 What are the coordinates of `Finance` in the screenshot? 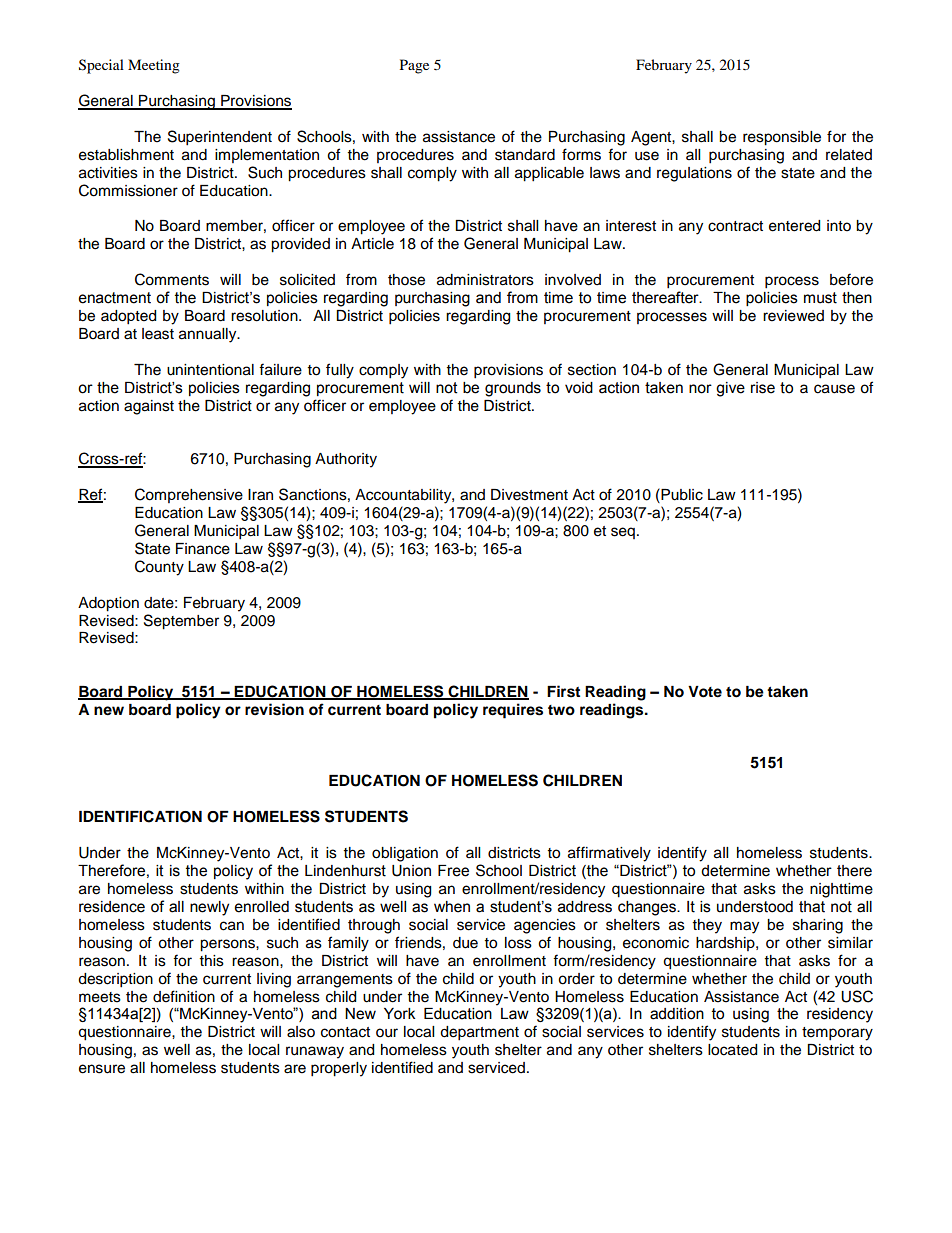 It's located at (203, 549).
